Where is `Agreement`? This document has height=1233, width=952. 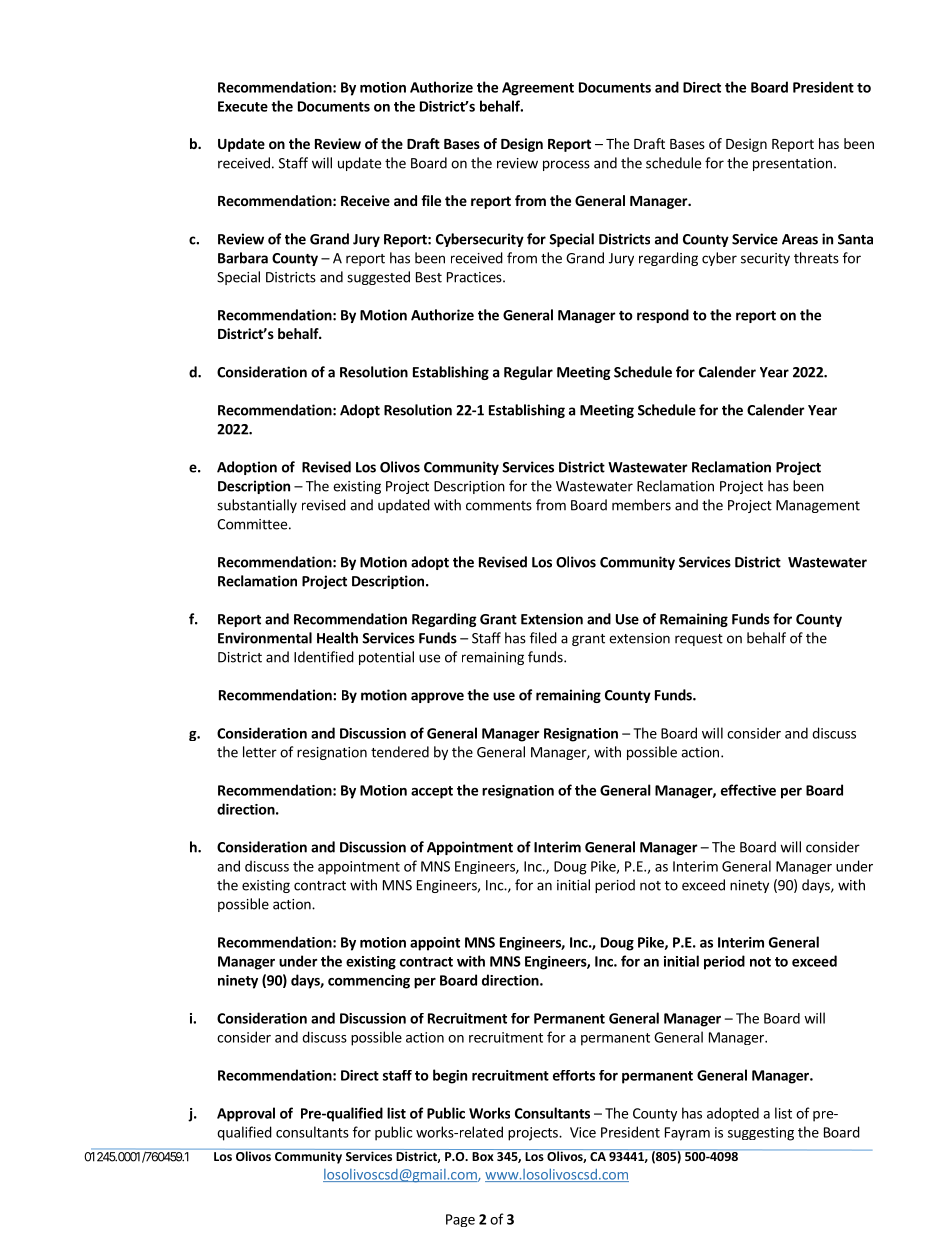
Agreement is located at coordinates (538, 89).
